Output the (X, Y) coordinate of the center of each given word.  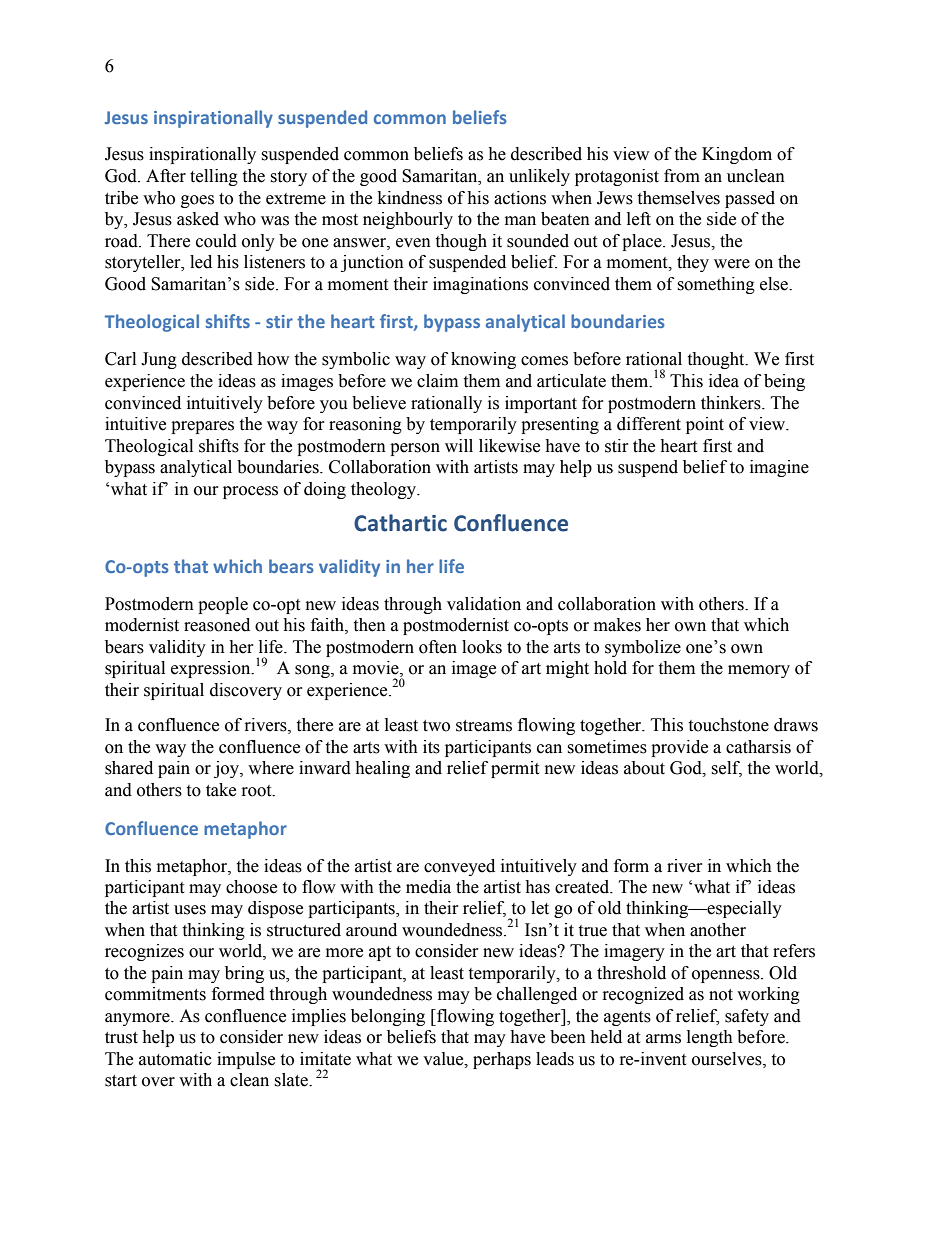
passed (750, 199)
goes (197, 201)
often (438, 647)
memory (759, 671)
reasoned (217, 625)
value (444, 1059)
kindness (410, 198)
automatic (175, 1059)
